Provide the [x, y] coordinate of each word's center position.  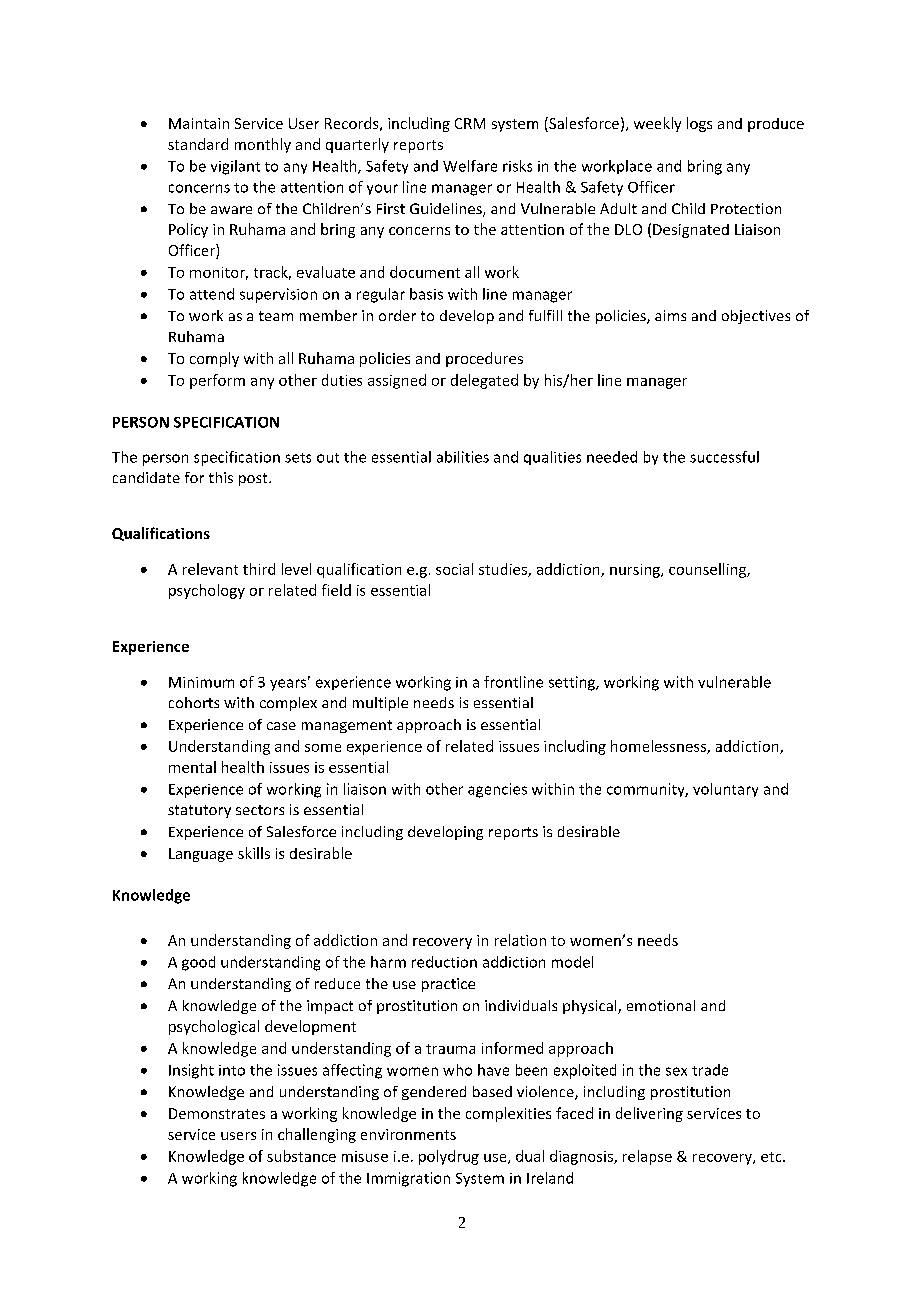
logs [699, 124]
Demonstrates [217, 1113]
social [454, 569]
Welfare [470, 166]
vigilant [235, 167]
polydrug [449, 1157]
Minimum [201, 682]
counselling [708, 570]
